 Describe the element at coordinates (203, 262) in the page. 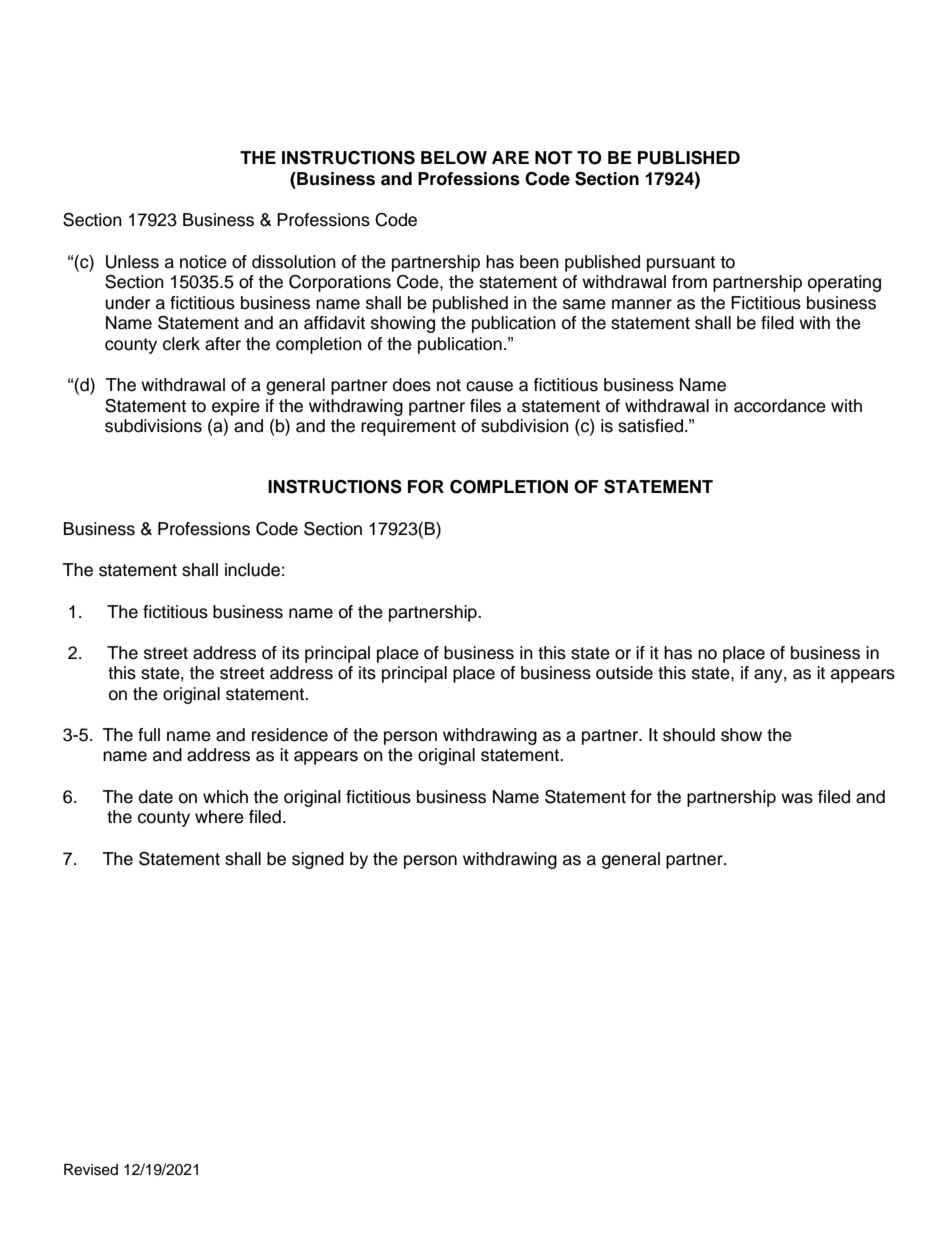

I see `notice` at that location.
